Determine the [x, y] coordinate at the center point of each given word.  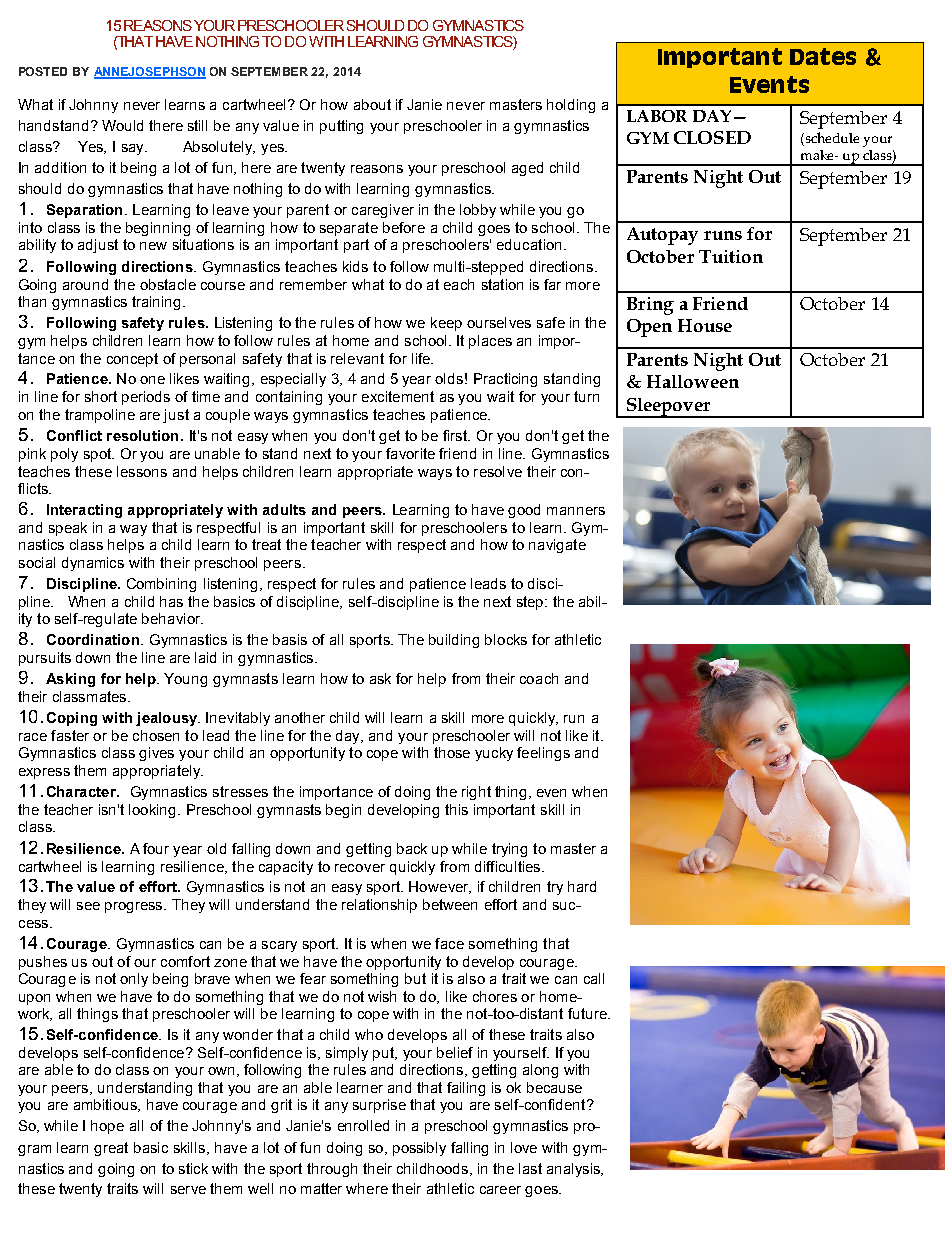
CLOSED [712, 137]
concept [132, 360]
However [440, 887]
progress [135, 907]
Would [122, 125]
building [454, 641]
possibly [419, 1149]
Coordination [93, 639]
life [422, 358]
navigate [557, 546]
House [705, 325]
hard [582, 886]
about [372, 104]
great [111, 1149]
